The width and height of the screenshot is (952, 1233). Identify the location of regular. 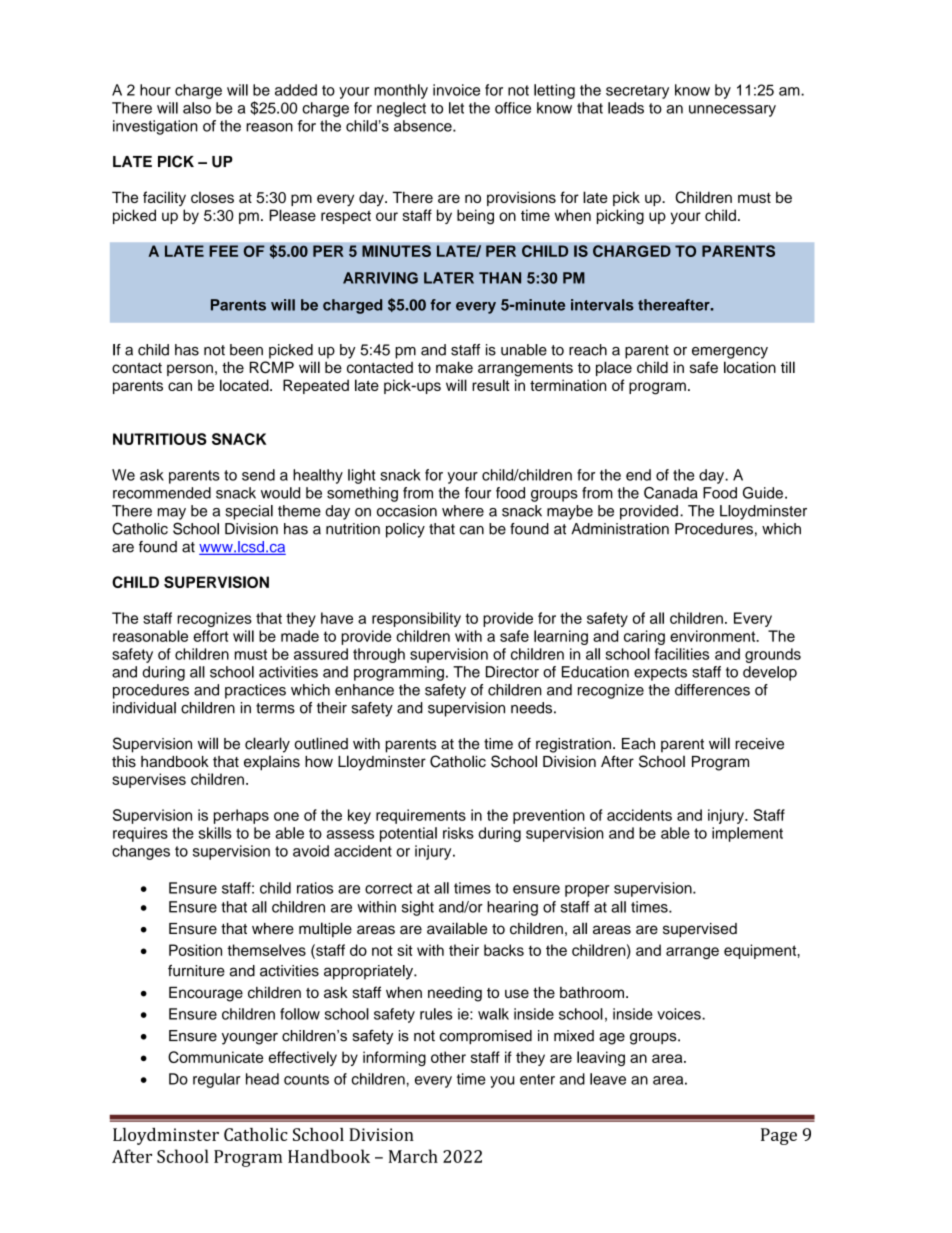
(217, 1080).
